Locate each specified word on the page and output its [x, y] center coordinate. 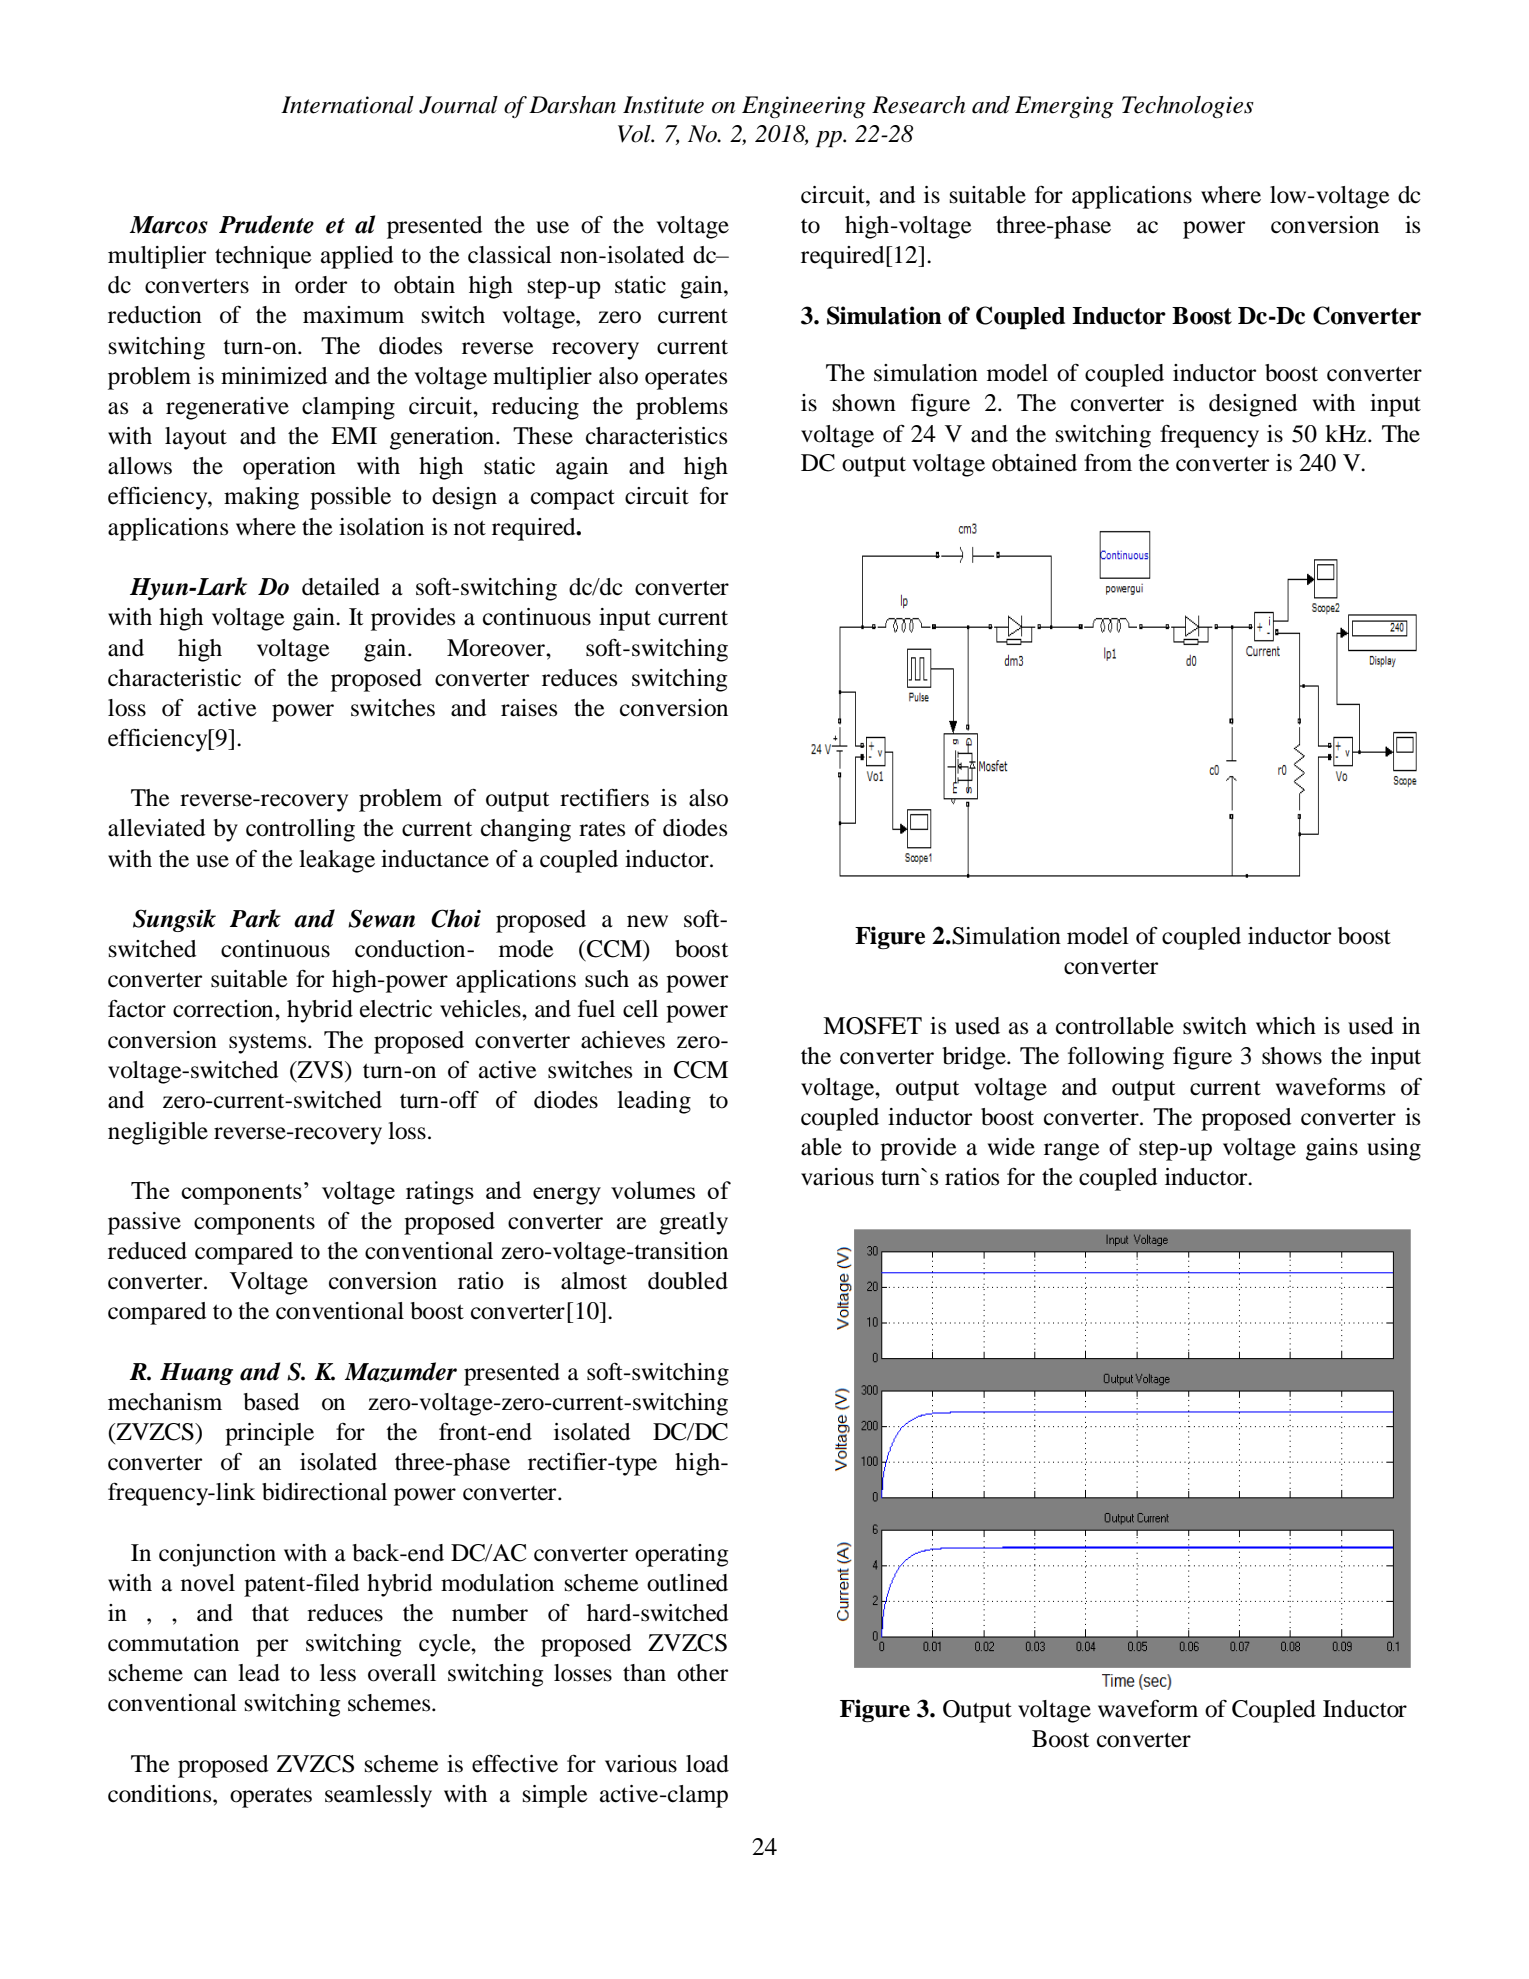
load [707, 1764]
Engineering [804, 107]
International [347, 105]
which [1286, 1026]
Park [255, 918]
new [647, 921]
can [210, 1675]
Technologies [1188, 107]
